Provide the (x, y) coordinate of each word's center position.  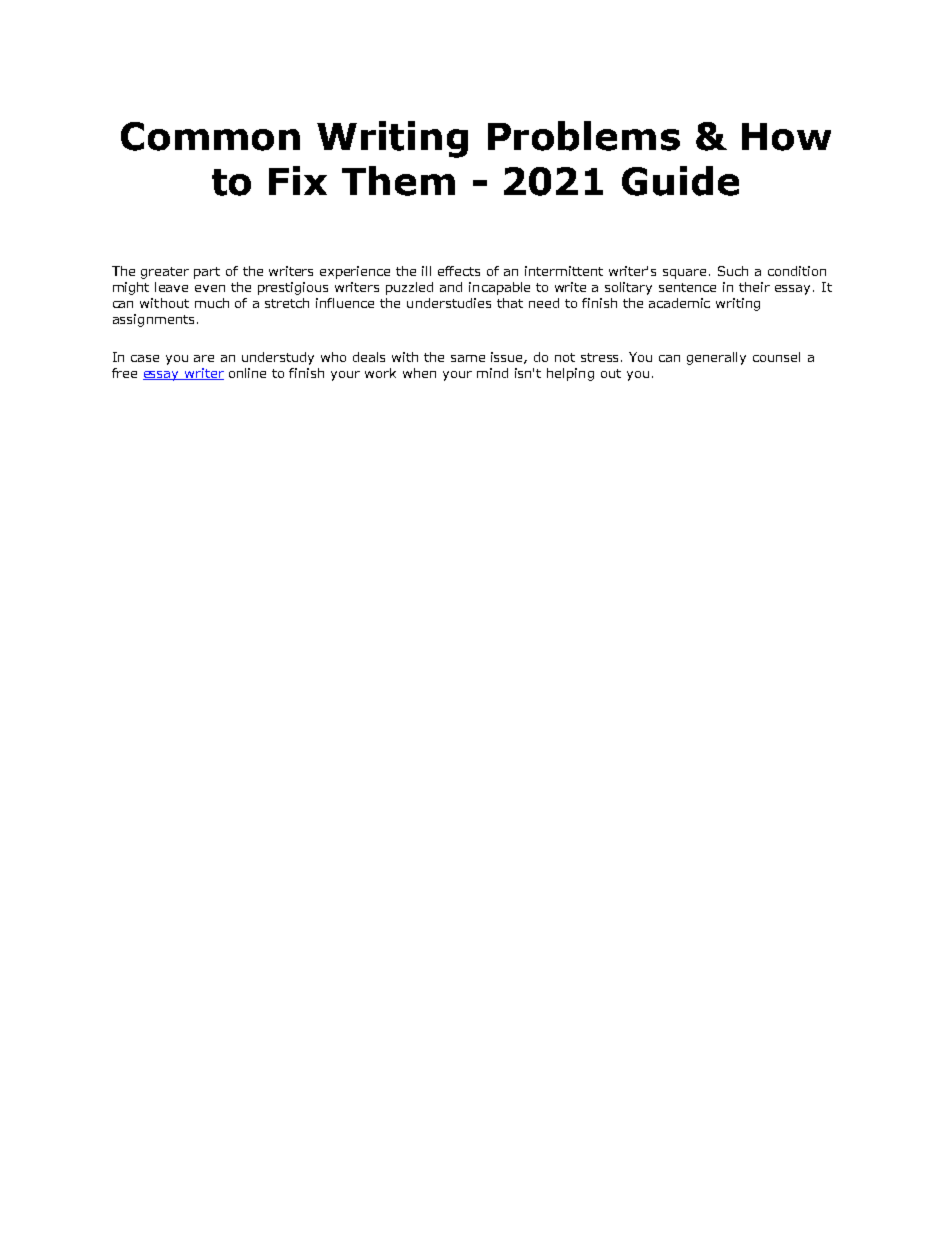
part (207, 273)
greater (165, 273)
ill (426, 271)
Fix (298, 180)
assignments (153, 320)
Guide (680, 181)
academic (679, 303)
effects (459, 271)
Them (398, 181)
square (684, 274)
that (510, 303)
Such (733, 271)
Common (210, 136)
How (786, 137)
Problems (584, 136)
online (247, 373)
